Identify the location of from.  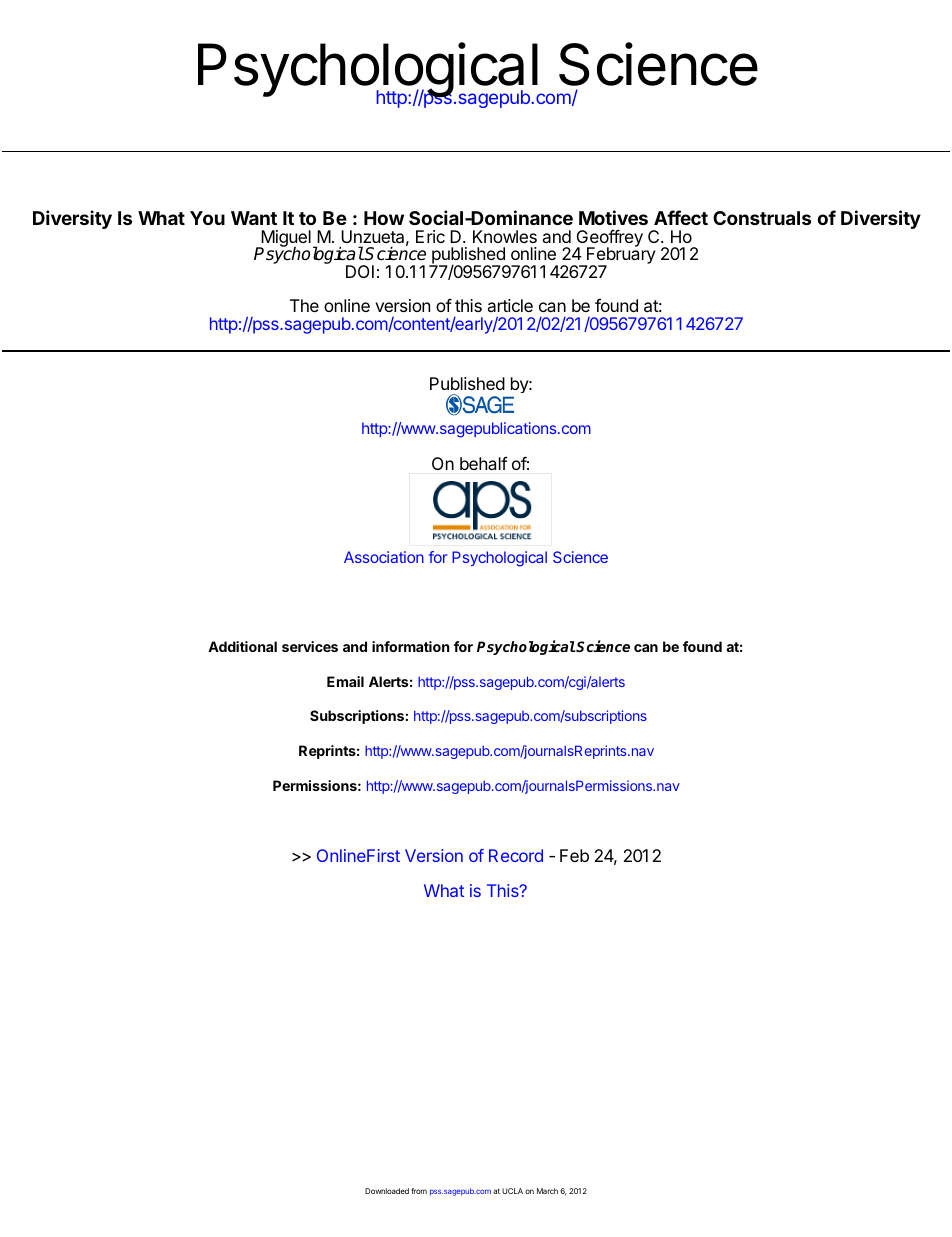
(419, 1191).
